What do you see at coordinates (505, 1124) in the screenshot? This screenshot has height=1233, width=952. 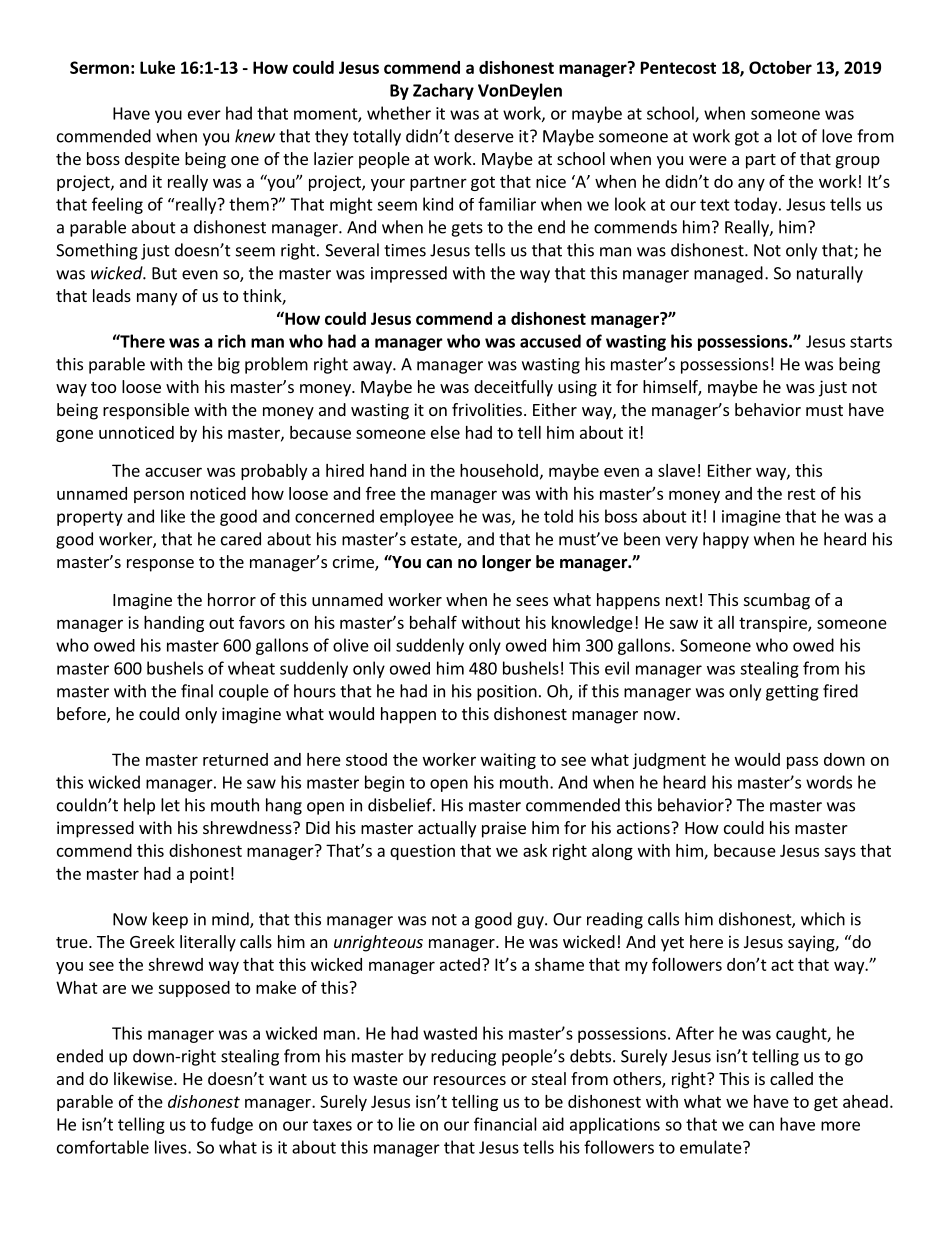 I see `financial` at bounding box center [505, 1124].
